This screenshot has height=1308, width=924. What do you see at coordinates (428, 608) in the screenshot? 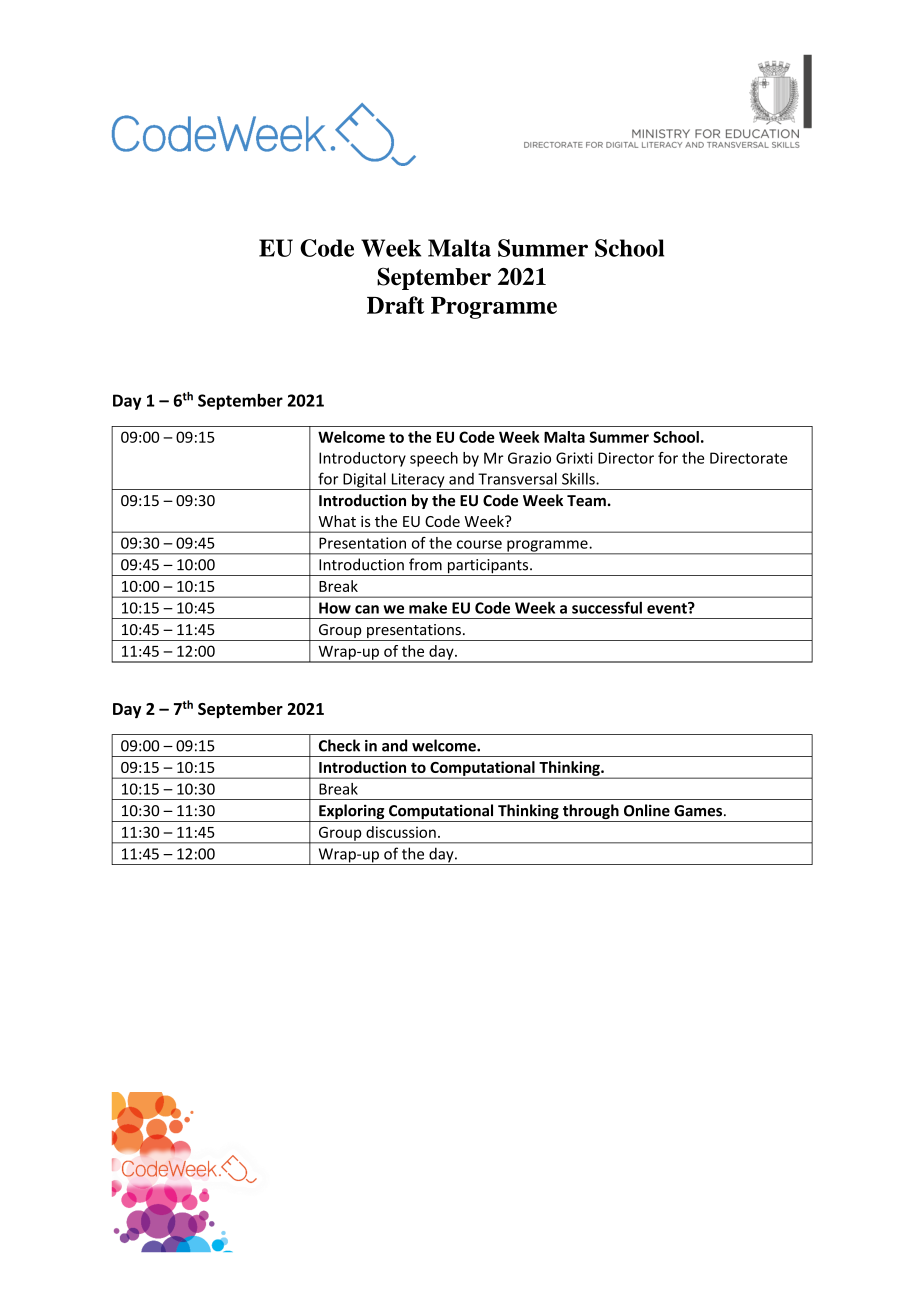
I see `make` at bounding box center [428, 608].
